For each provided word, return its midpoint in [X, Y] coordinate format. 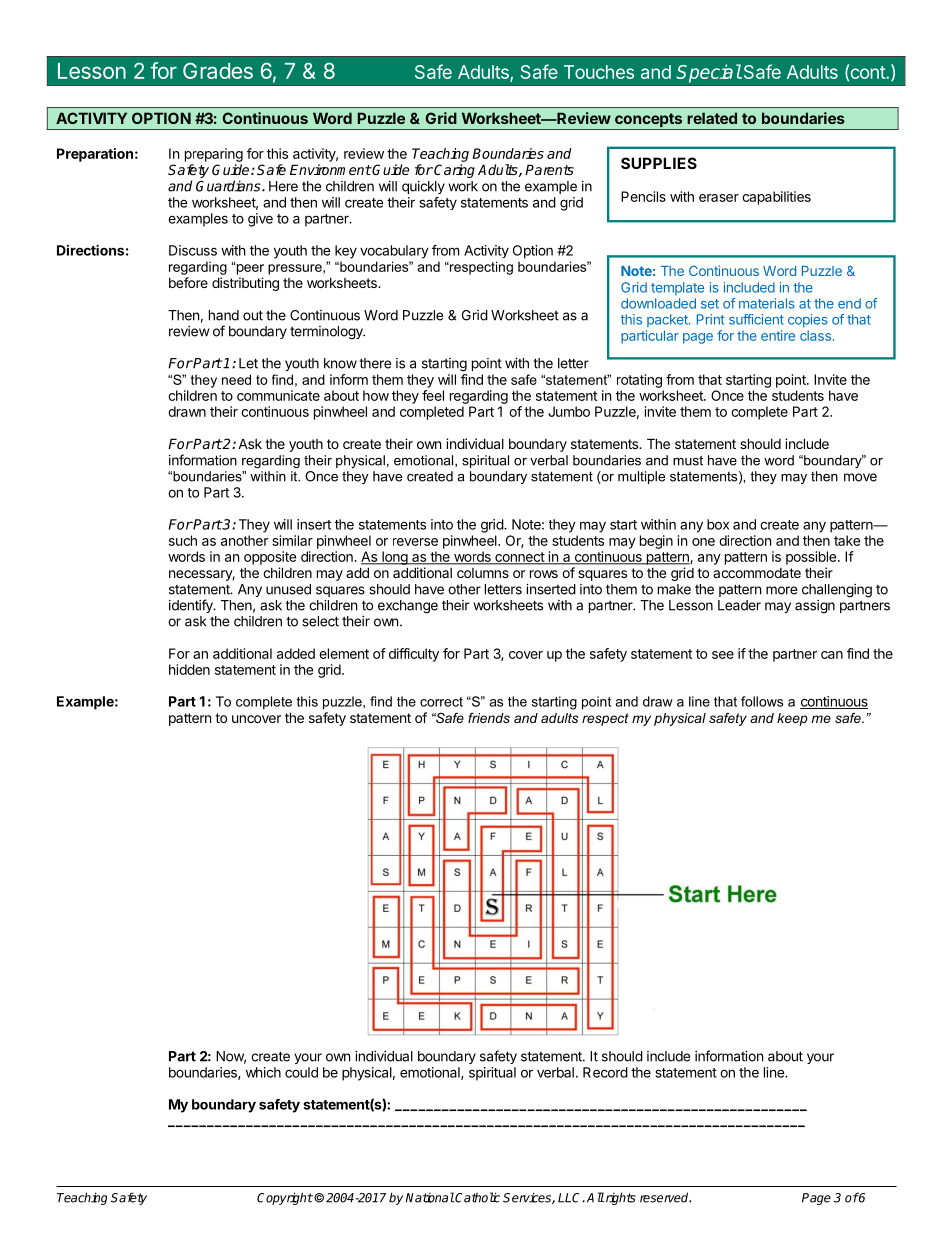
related [712, 118]
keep [792, 719]
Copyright [285, 1198]
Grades [218, 70]
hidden [189, 669]
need [236, 379]
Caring [454, 171]
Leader [739, 605]
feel [433, 395]
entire [778, 335]
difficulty [414, 655]
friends [489, 718]
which [263, 1072]
